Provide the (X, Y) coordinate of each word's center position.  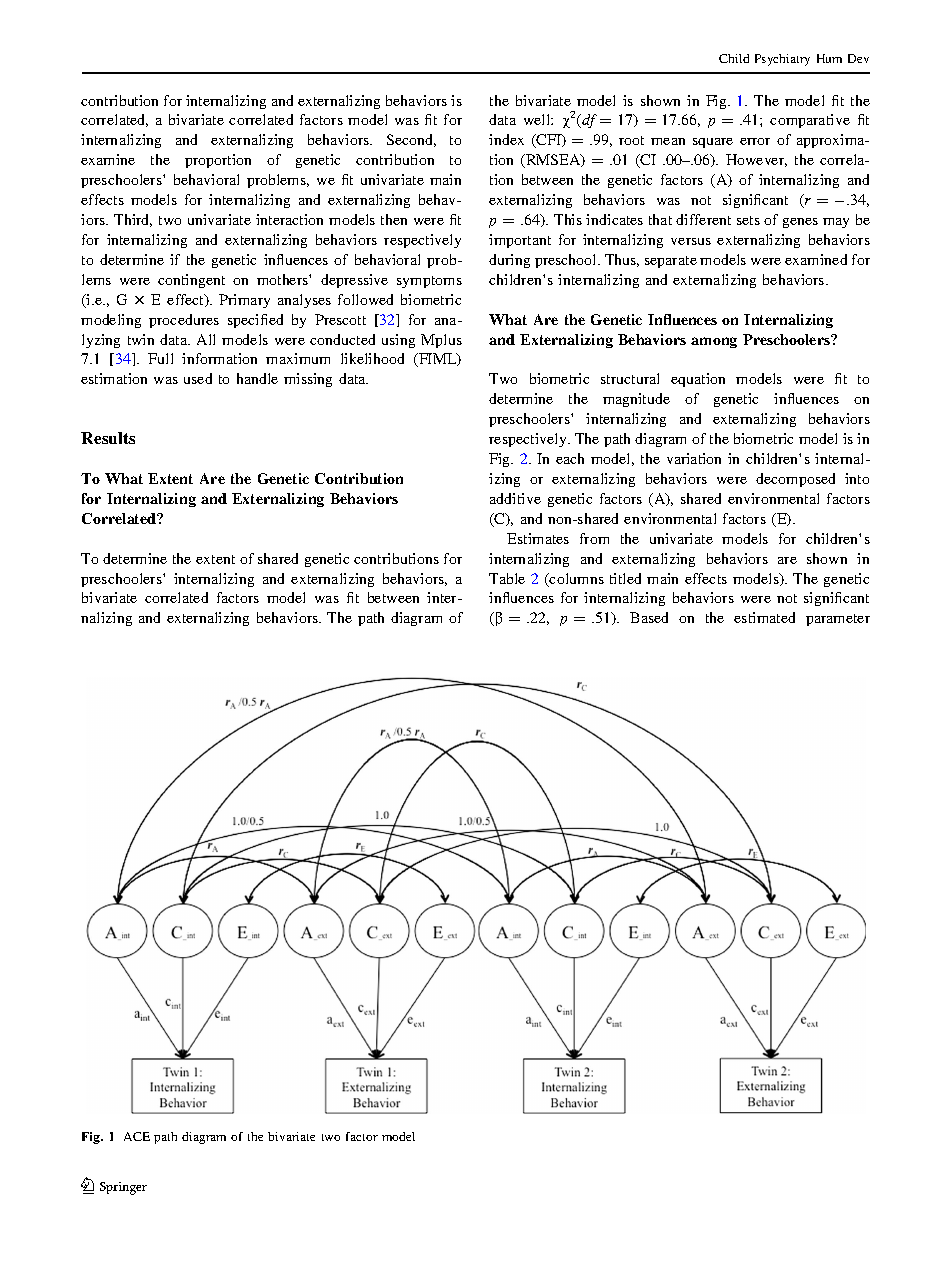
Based (649, 617)
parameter (838, 620)
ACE (137, 1136)
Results (108, 438)
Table (507, 578)
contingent (191, 281)
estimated (764, 617)
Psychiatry (782, 60)
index (506, 139)
